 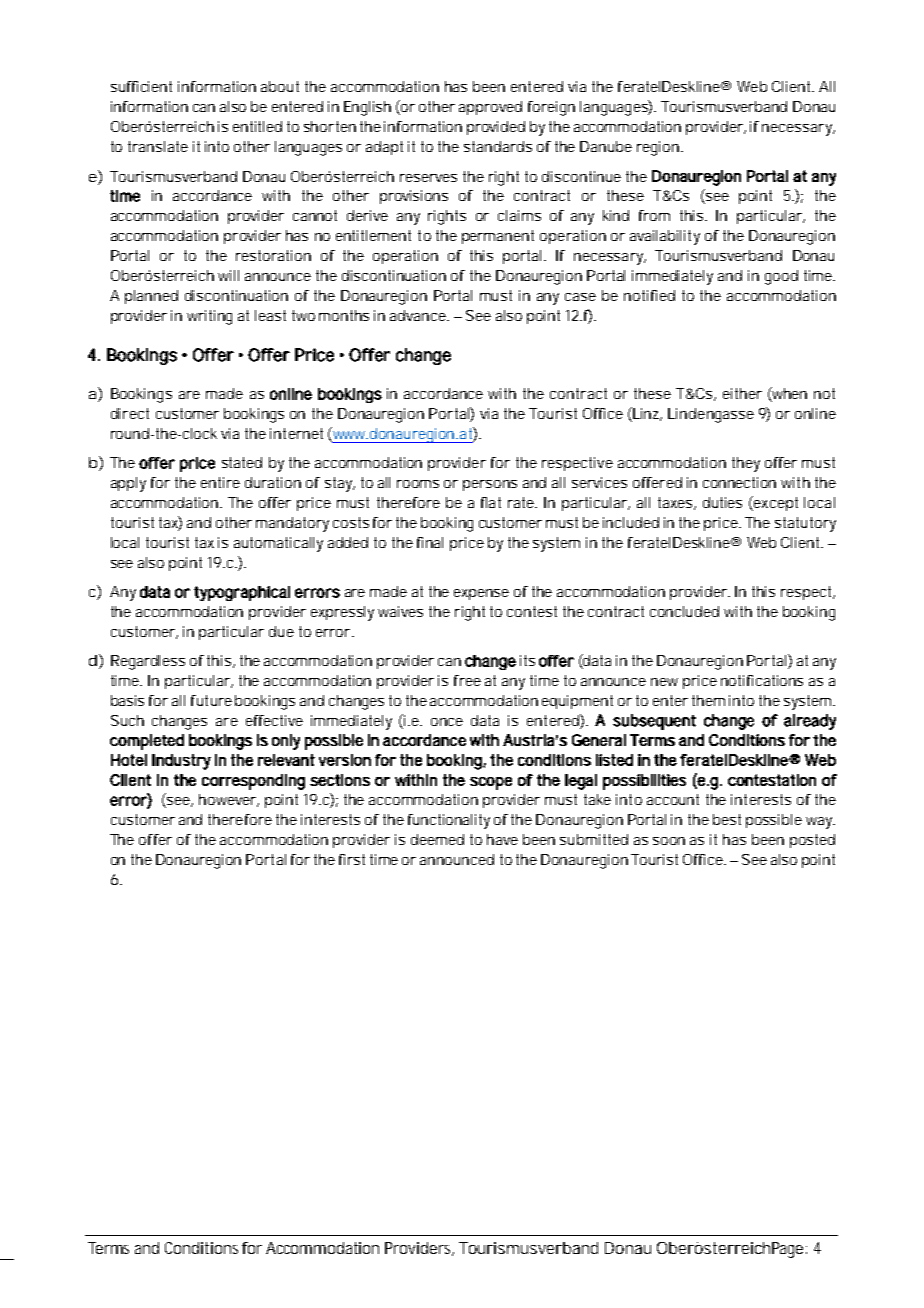 What do you see at coordinates (490, 108) in the screenshot?
I see `approved` at bounding box center [490, 108].
